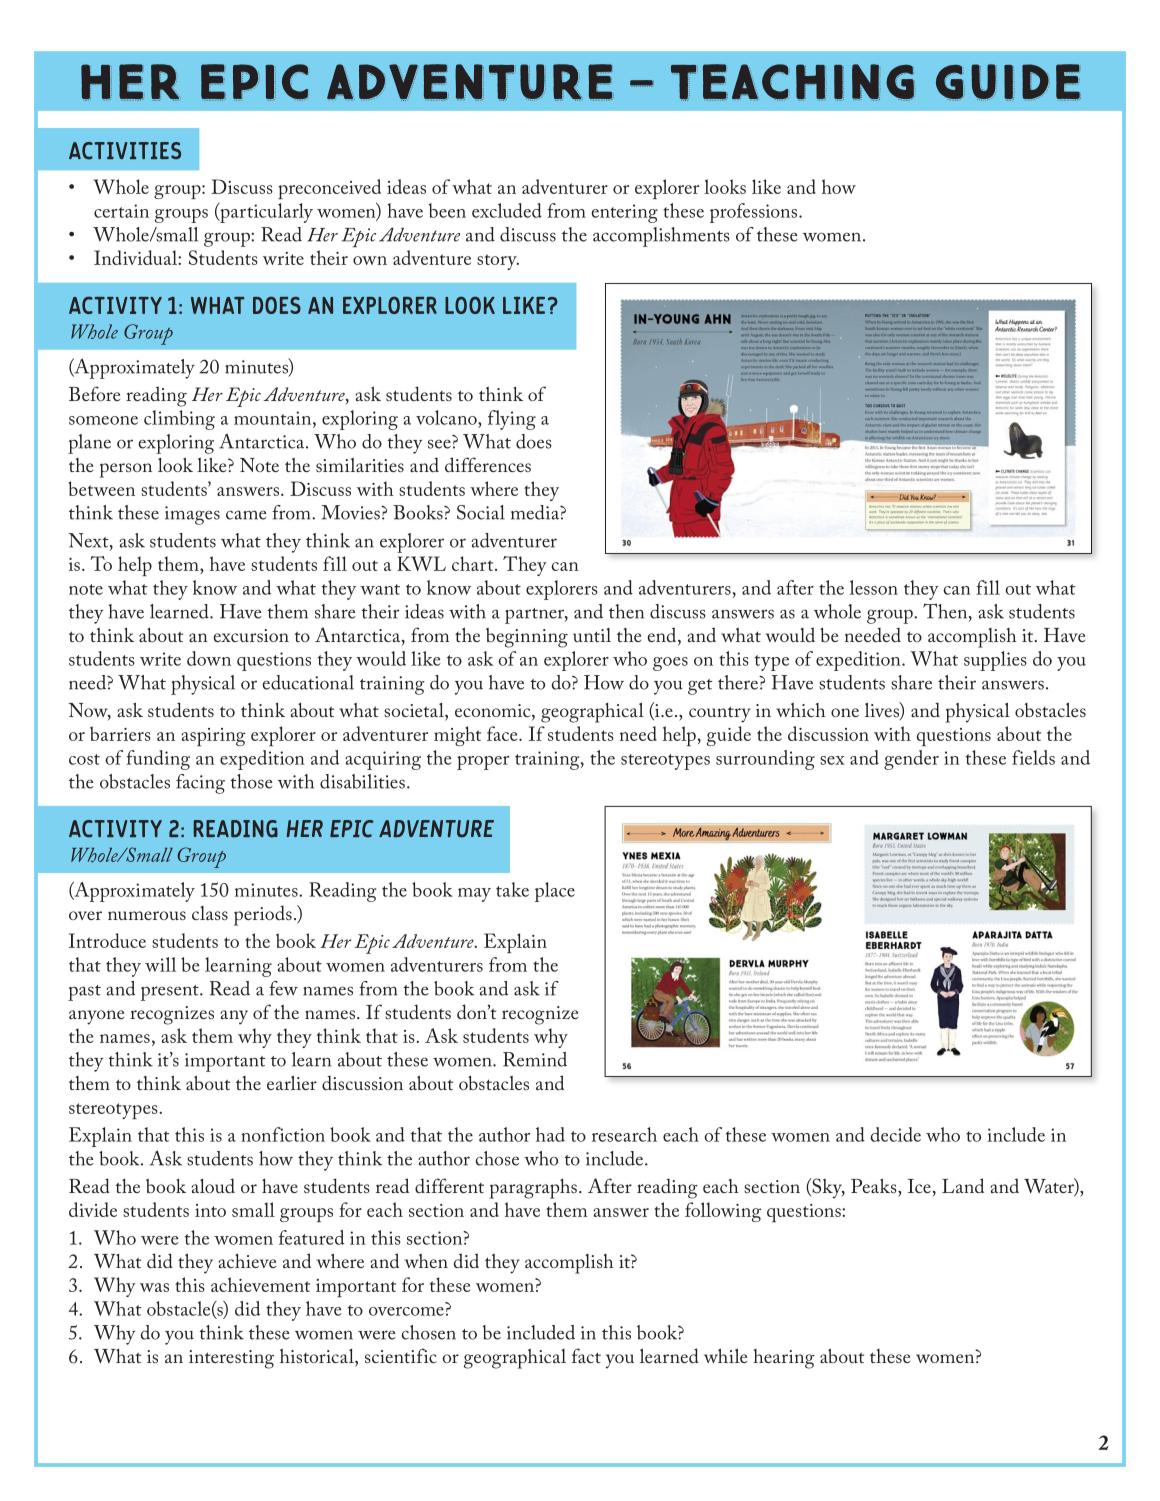 The width and height of the image is (1160, 1501). Describe the element at coordinates (121, 211) in the image. I see `certain` at that location.
